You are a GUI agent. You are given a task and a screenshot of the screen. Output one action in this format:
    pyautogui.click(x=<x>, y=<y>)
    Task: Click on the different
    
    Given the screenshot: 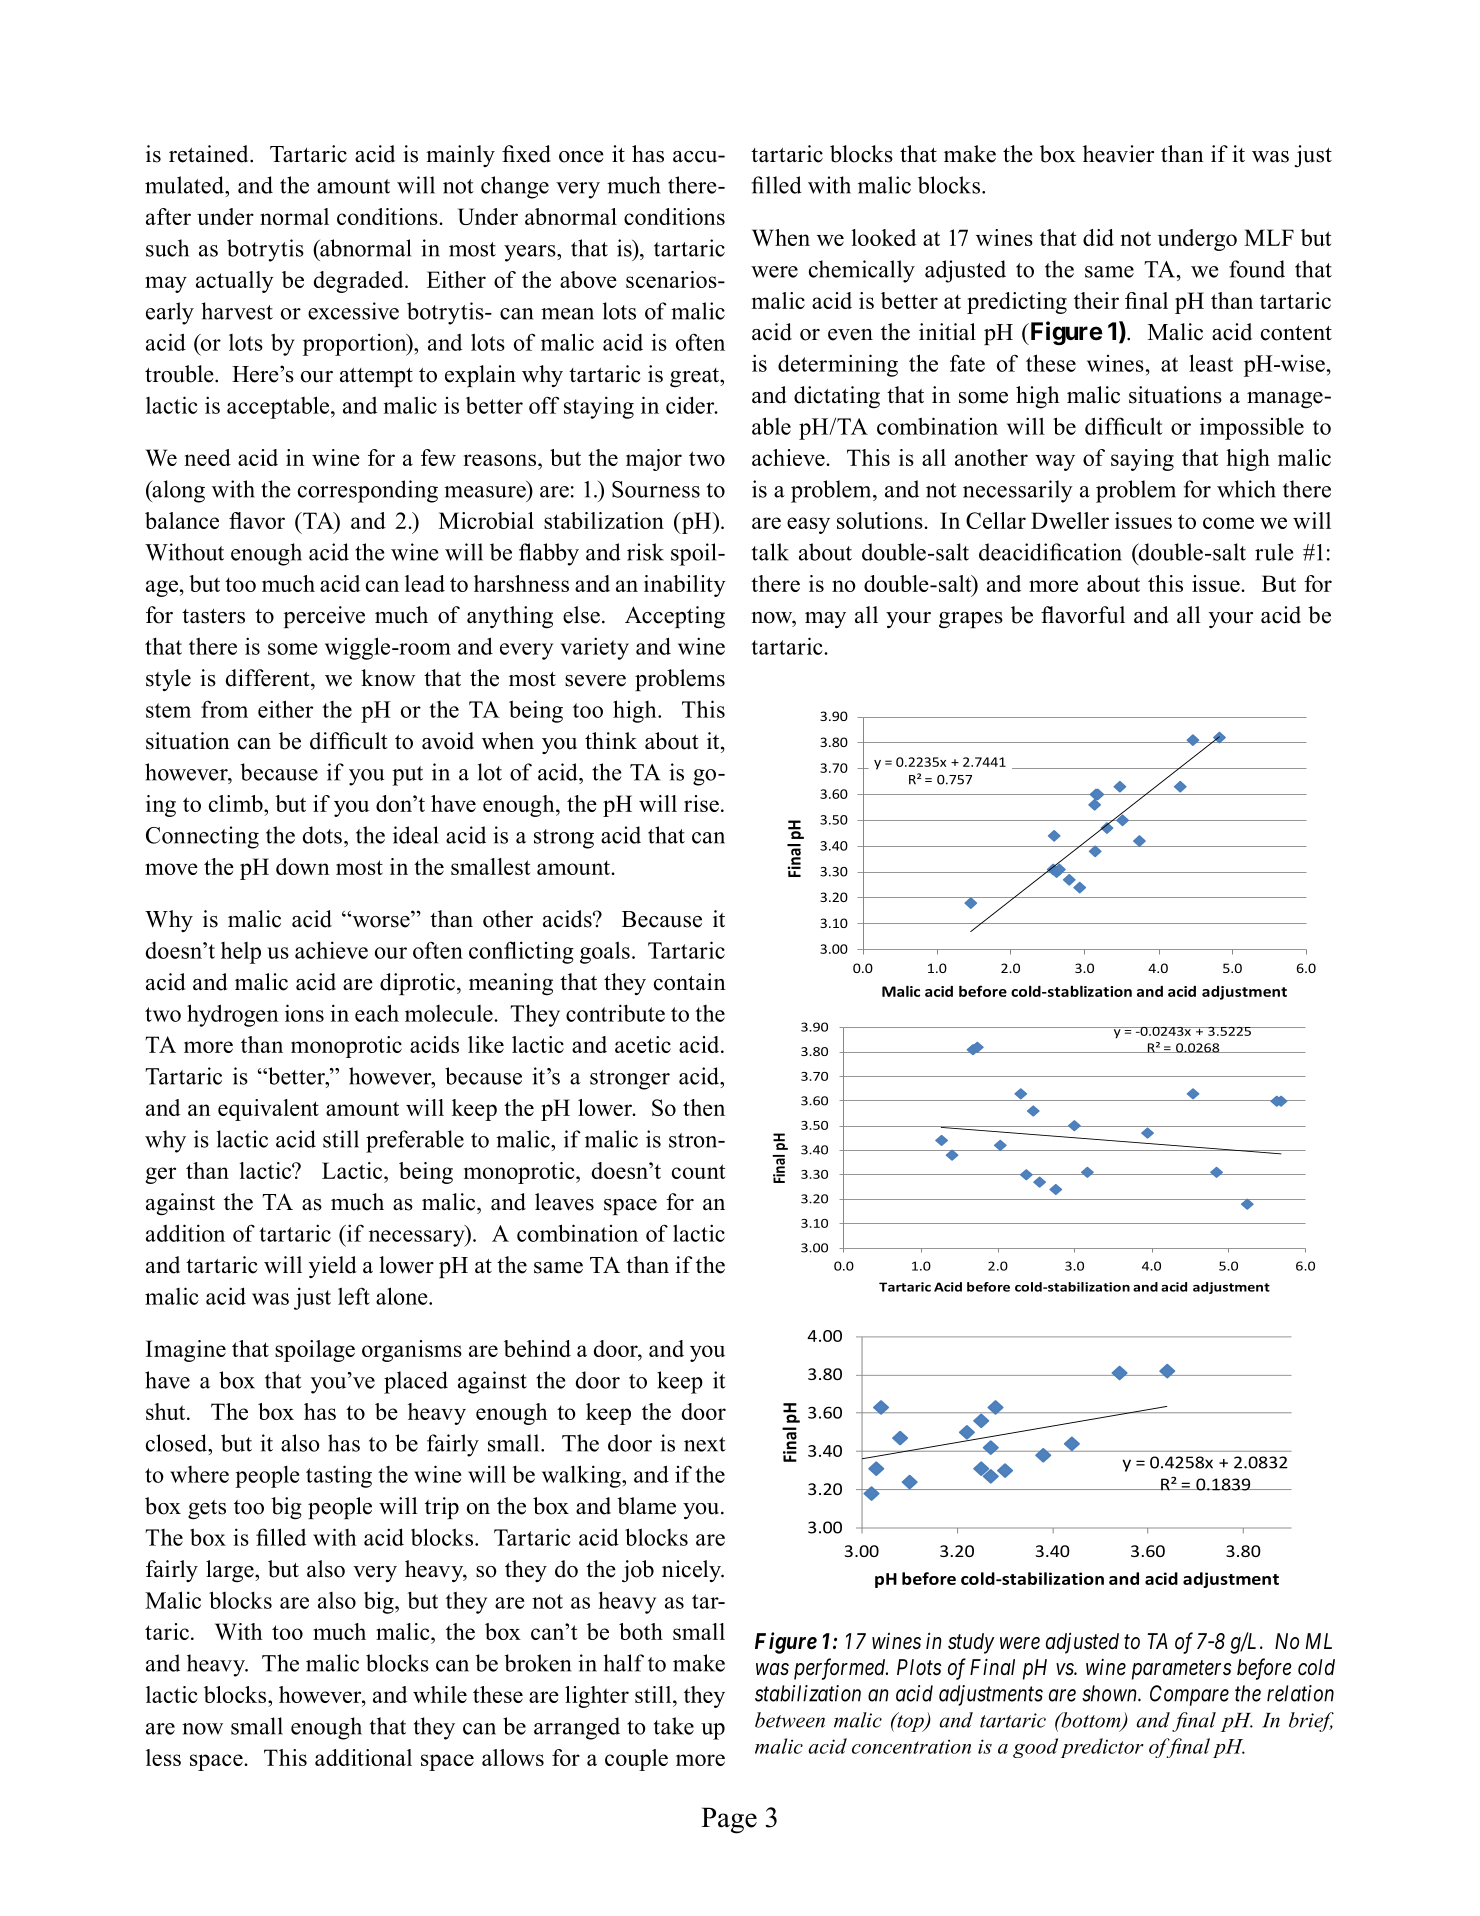 What is the action you would take?
    pyautogui.click(x=269, y=678)
